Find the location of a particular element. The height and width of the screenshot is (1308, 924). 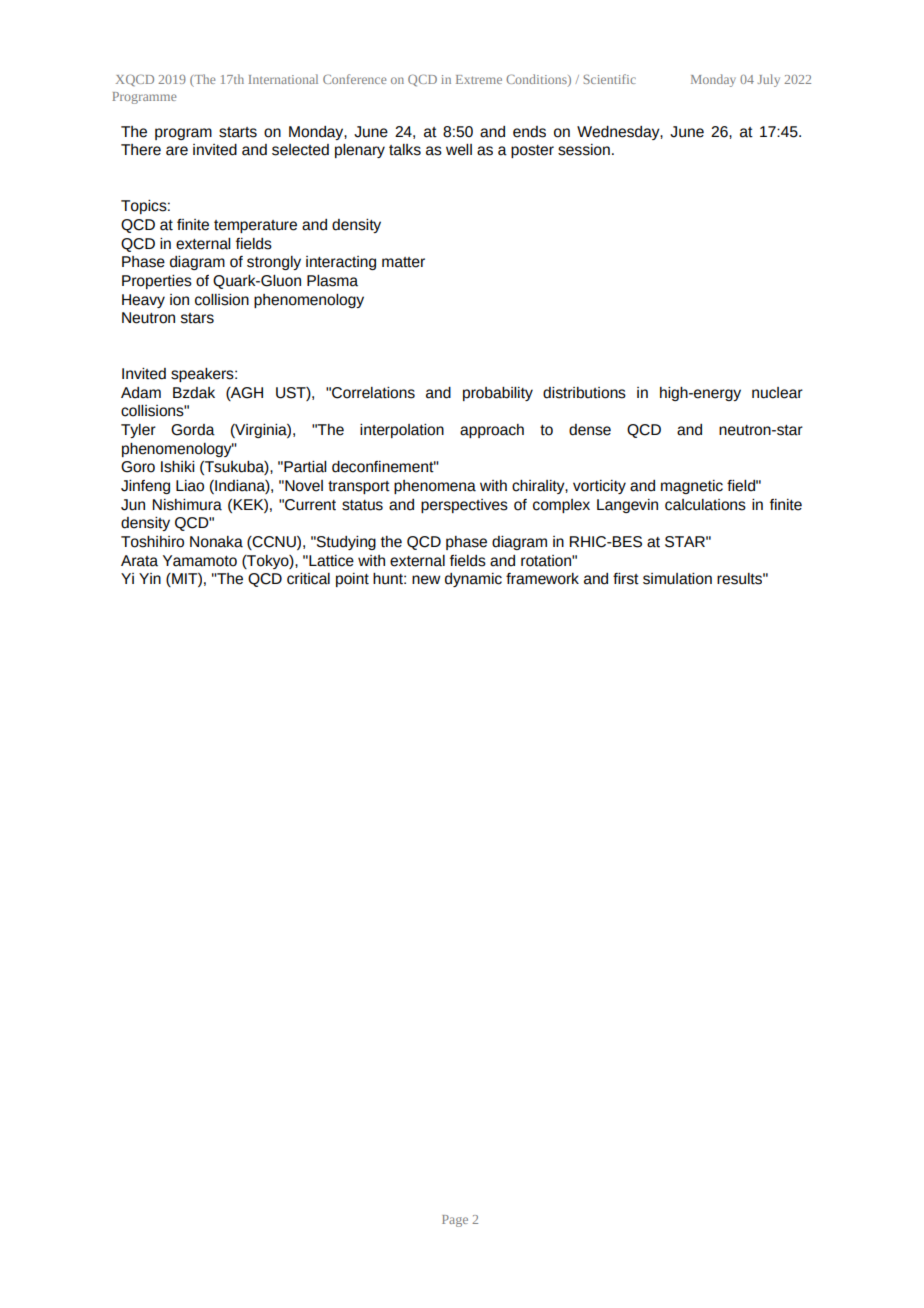

critical is located at coordinates (308, 579).
